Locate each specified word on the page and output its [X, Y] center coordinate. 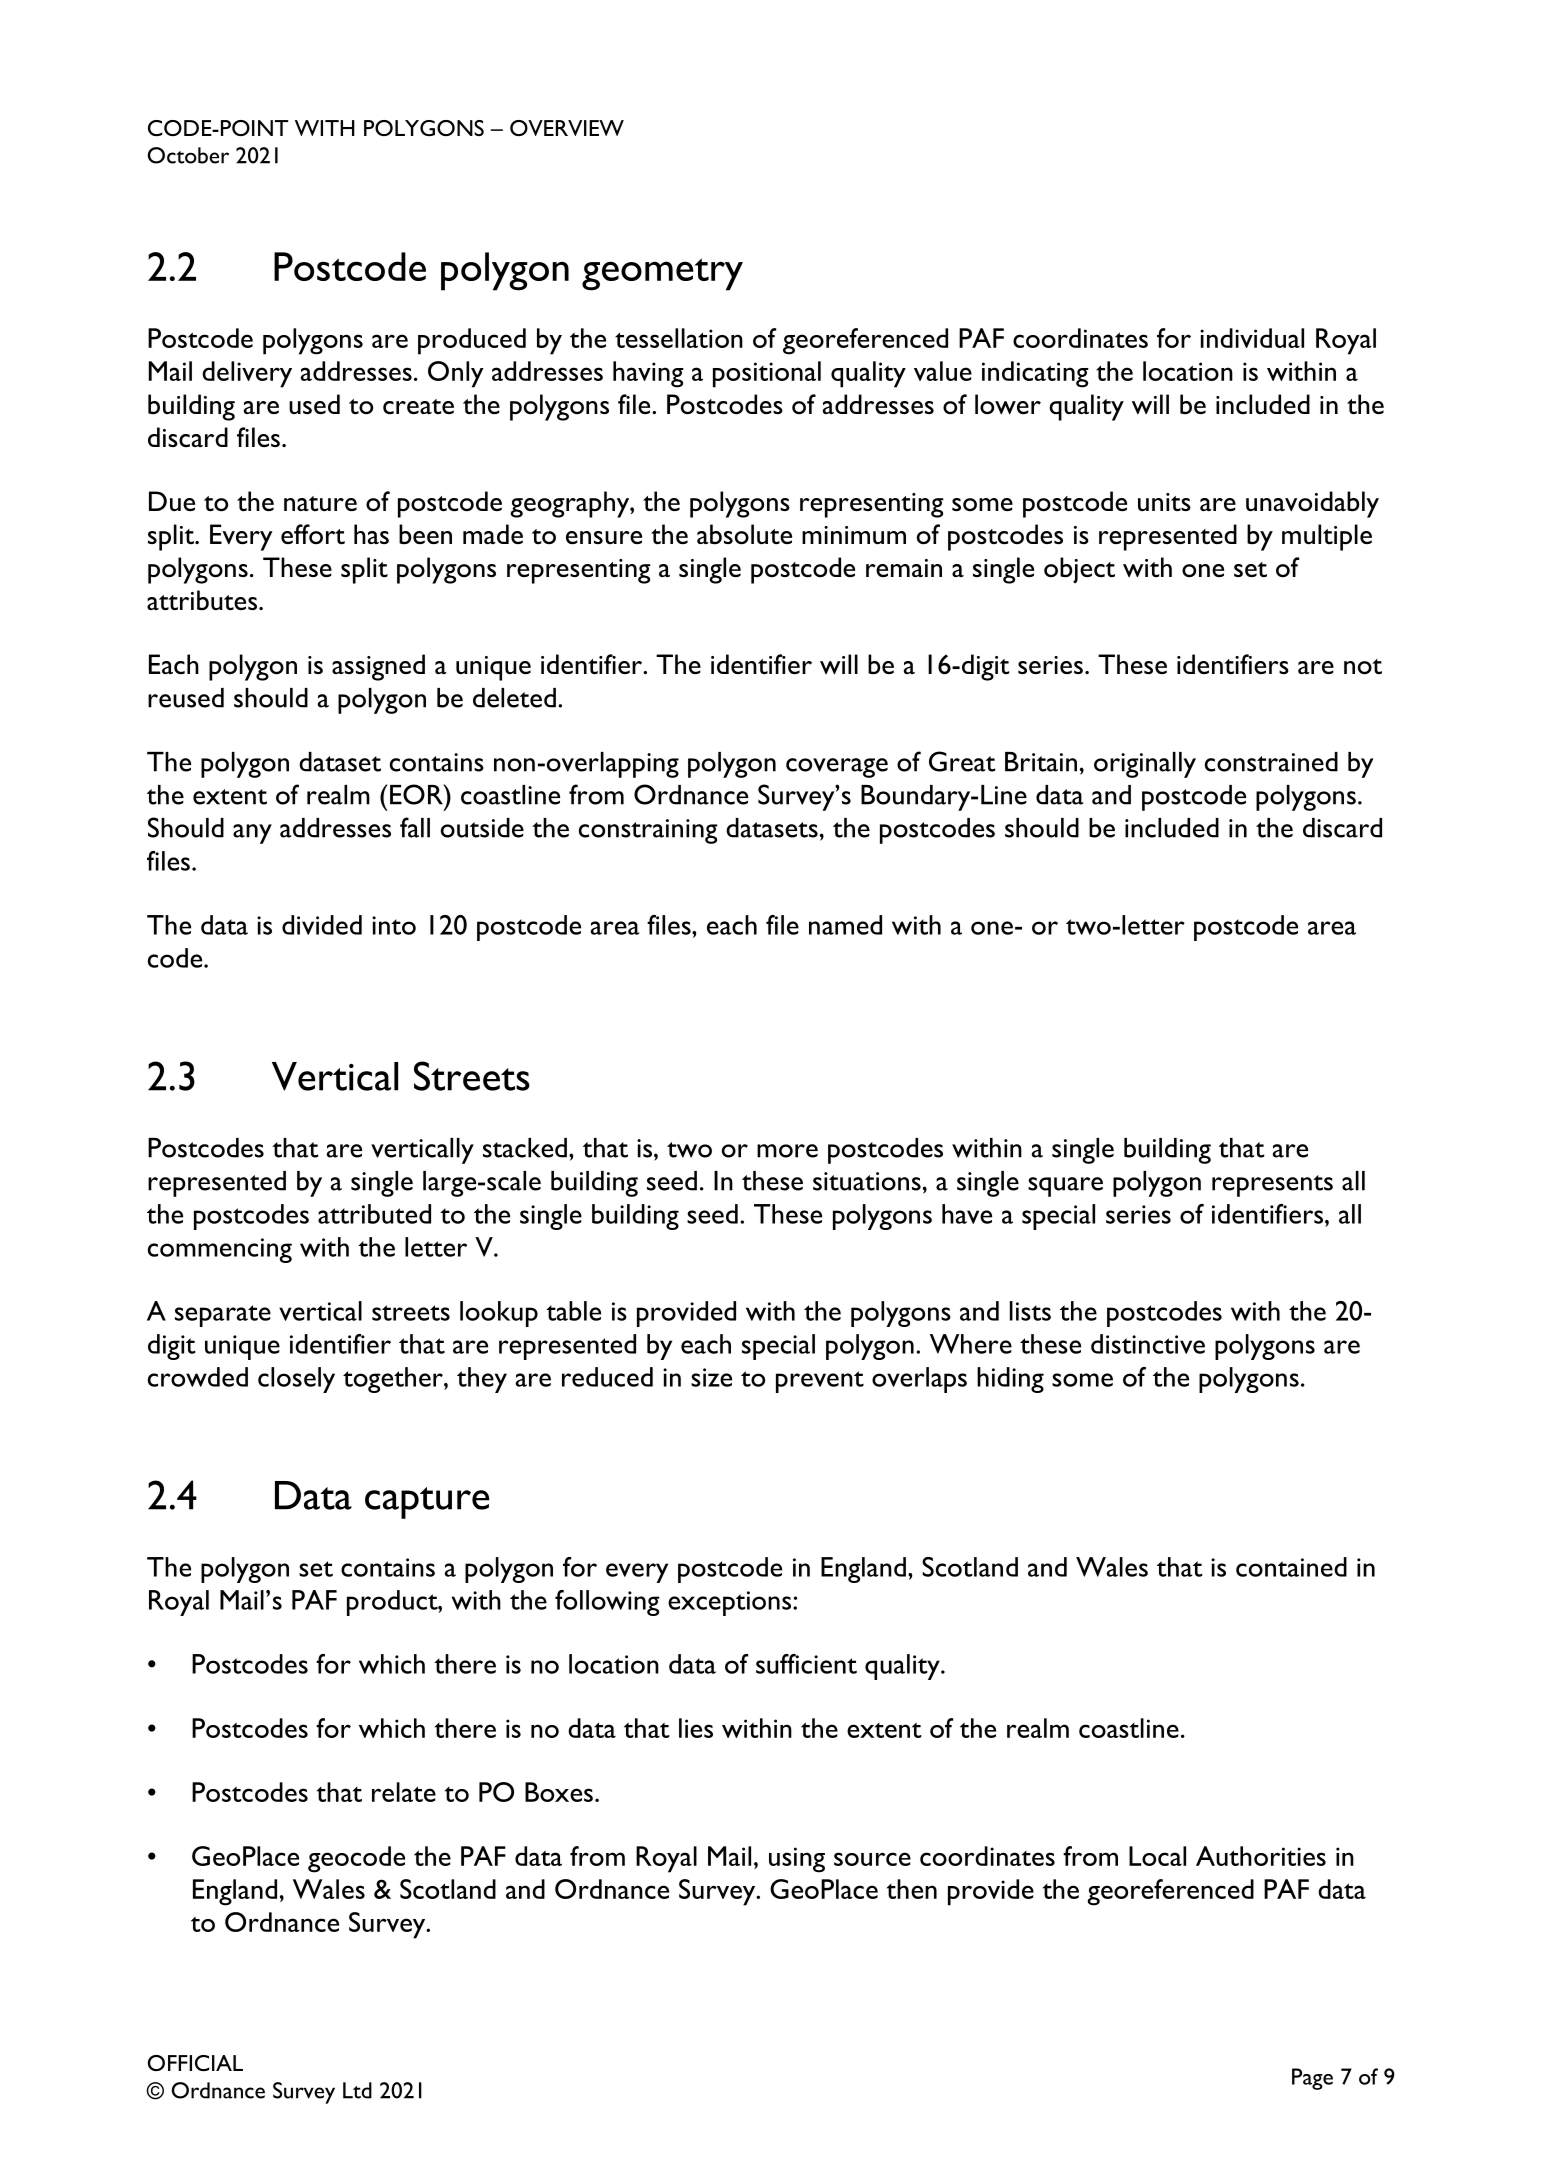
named [845, 925]
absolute [744, 534]
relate [404, 1792]
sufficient [806, 1664]
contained [1291, 1567]
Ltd [357, 2090]
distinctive [1148, 1344]
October [188, 155]
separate [223, 1316]
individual [1252, 338]
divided [322, 925]
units [1164, 502]
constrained [1271, 762]
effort [313, 534]
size [711, 1377]
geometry [662, 274]
